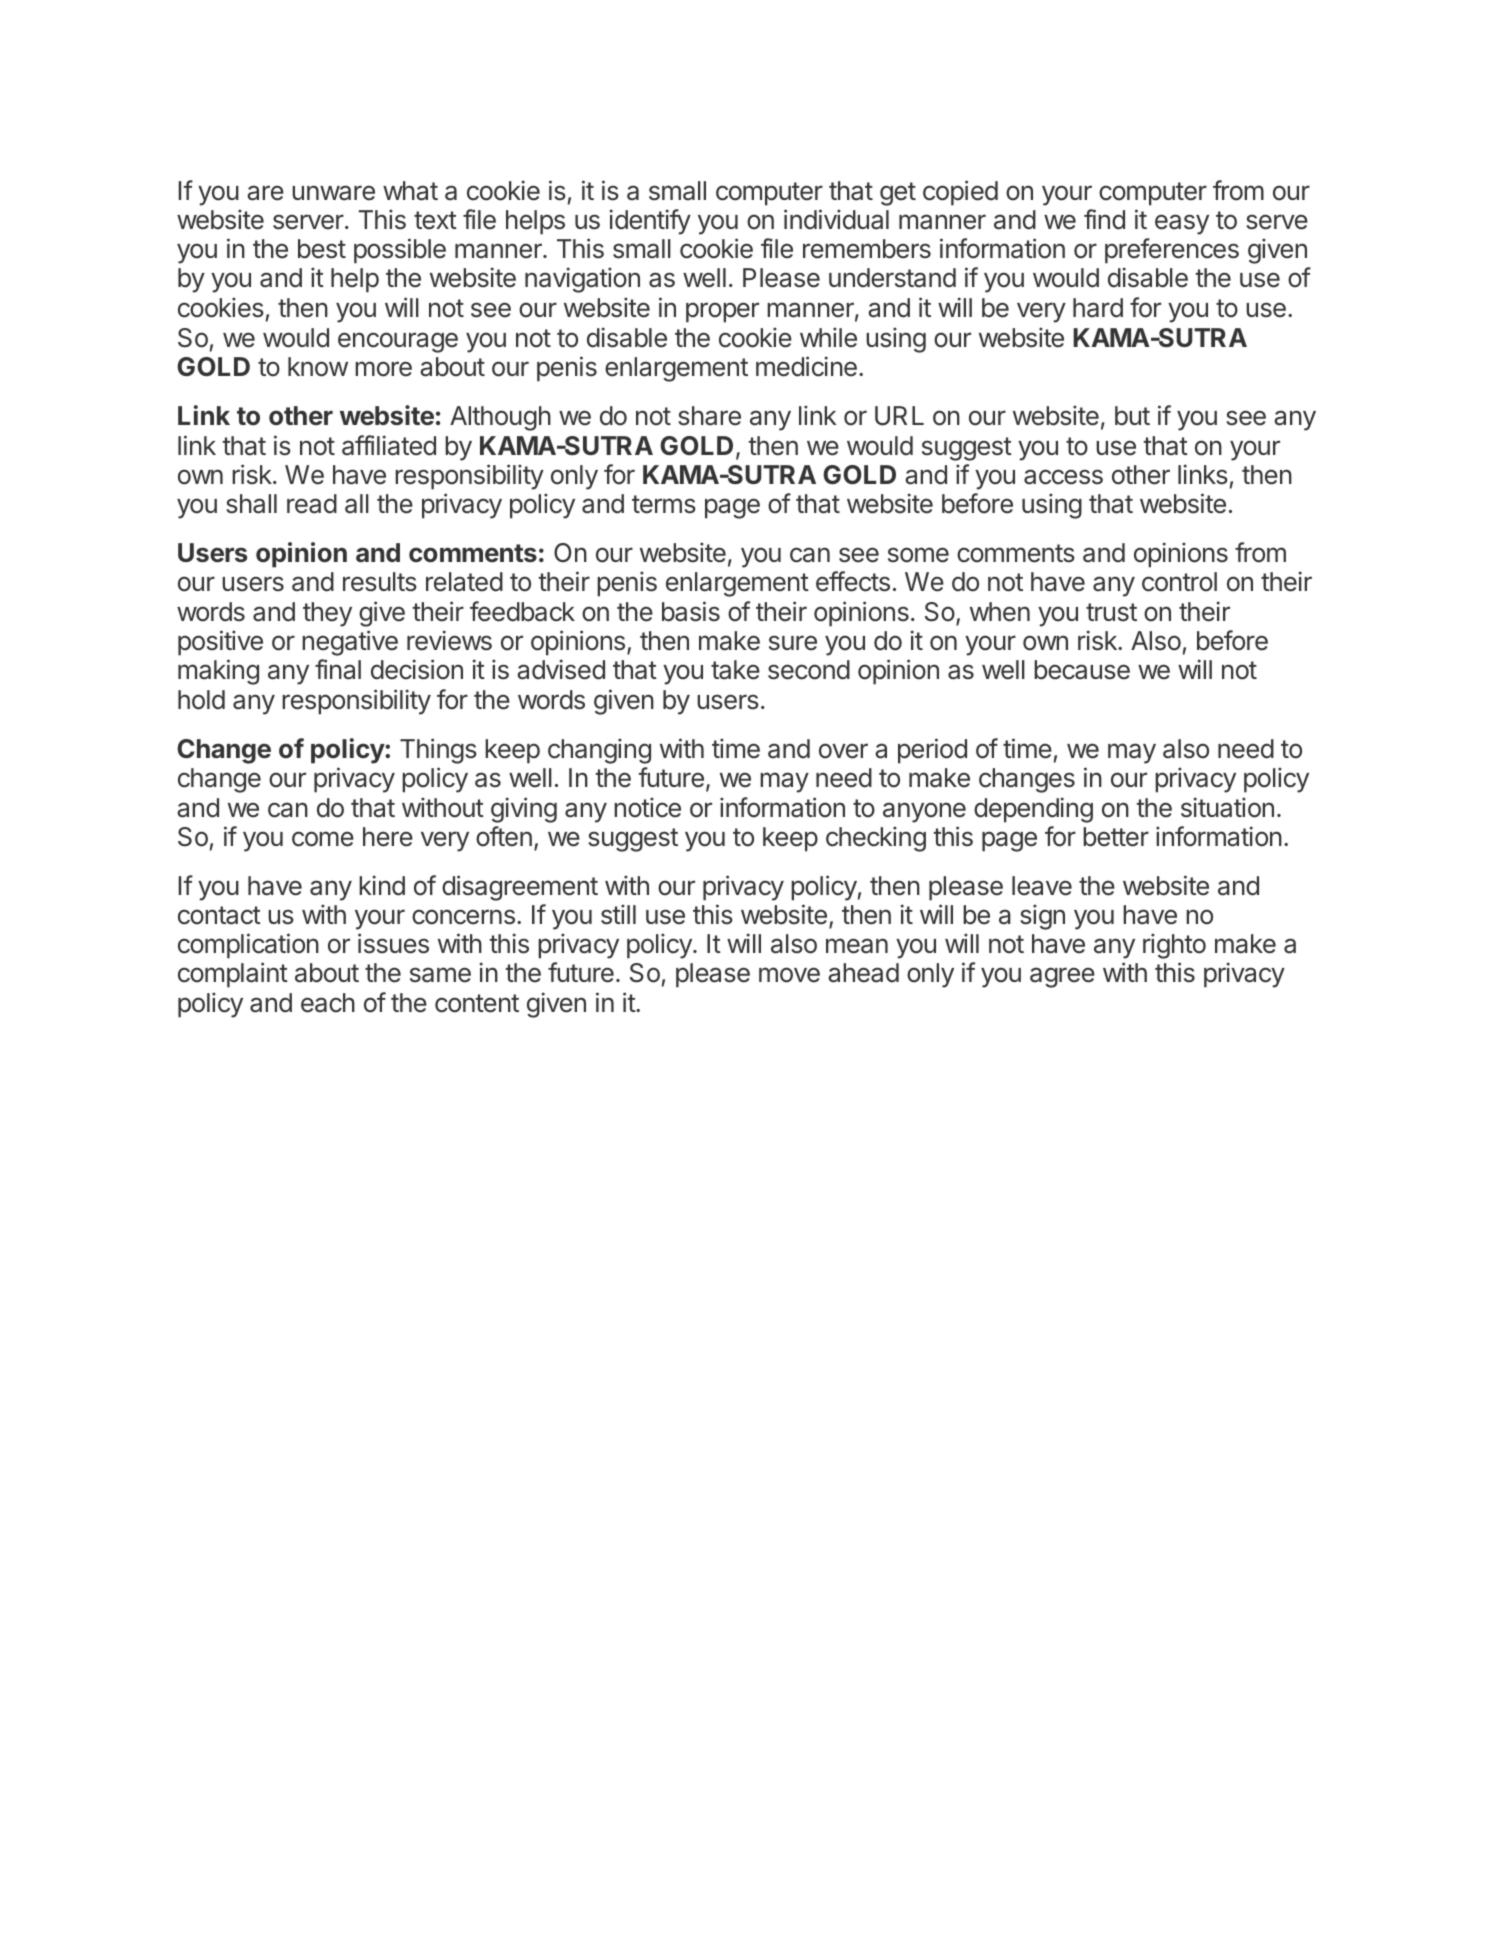 This document has width=1500, height=1941. Describe the element at coordinates (1063, 477) in the document. I see `access` at that location.
